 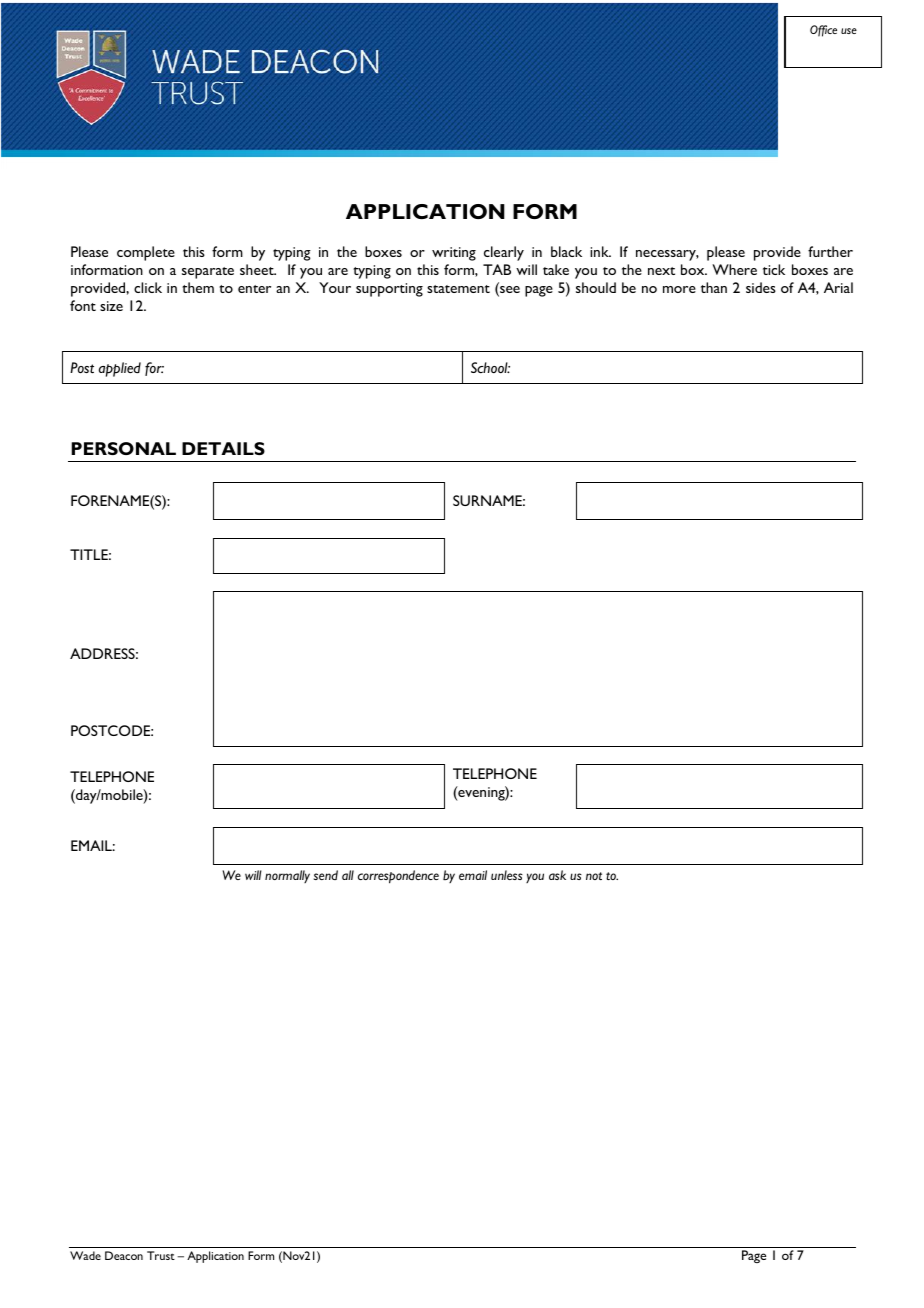 What do you see at coordinates (761, 287) in the screenshot?
I see `sides` at bounding box center [761, 287].
